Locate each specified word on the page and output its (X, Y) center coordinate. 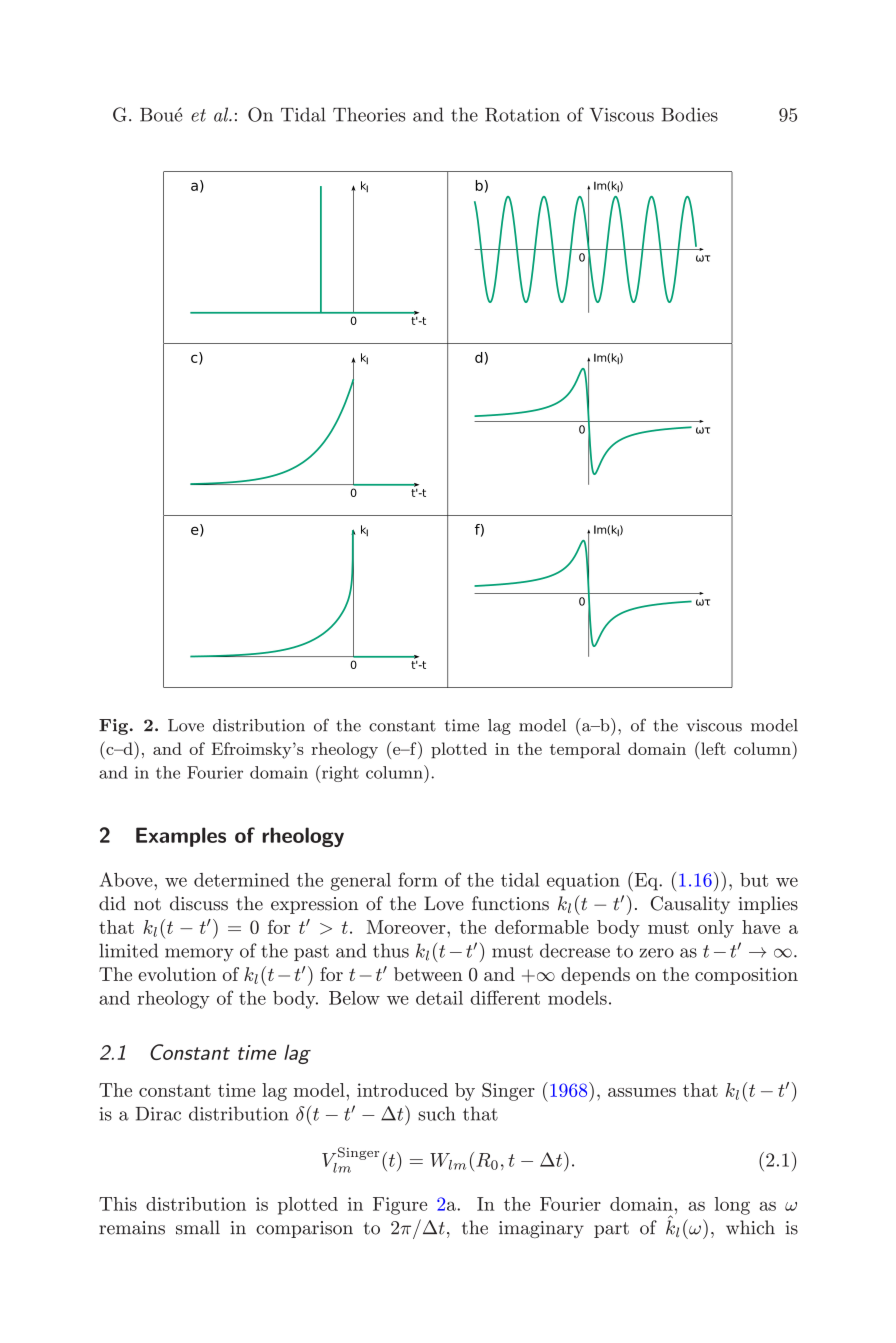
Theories (369, 114)
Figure (400, 1206)
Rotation (522, 115)
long (732, 1206)
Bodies (690, 114)
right (339, 774)
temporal (585, 750)
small (198, 1227)
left (712, 748)
